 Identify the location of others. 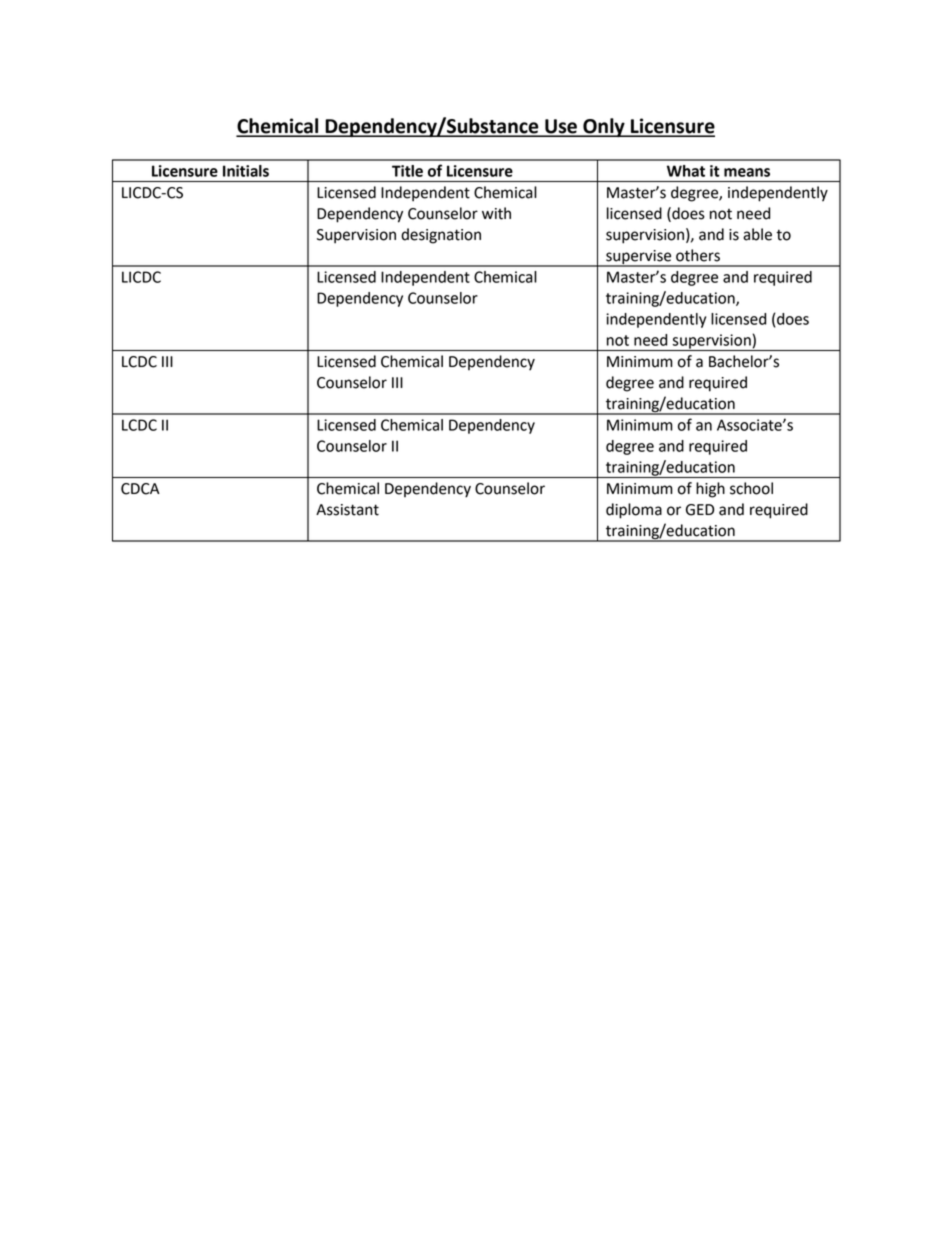
(698, 255).
